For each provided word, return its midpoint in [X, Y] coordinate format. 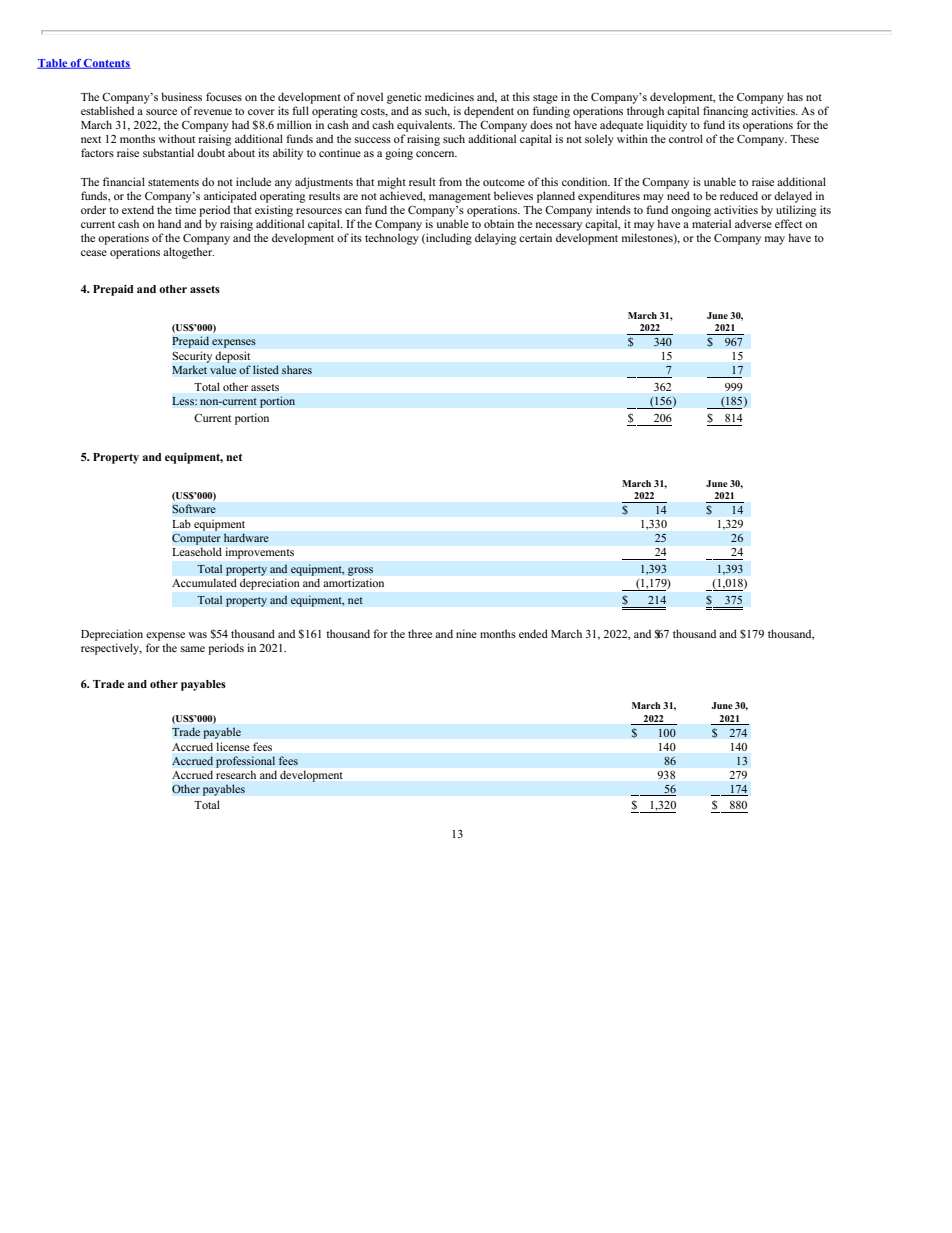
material [711, 223]
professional [245, 762]
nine [466, 633]
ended [533, 633]
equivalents [425, 126]
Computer [196, 539]
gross [360, 571]
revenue [213, 112]
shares [297, 370]
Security [192, 357]
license [233, 746]
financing [725, 112]
